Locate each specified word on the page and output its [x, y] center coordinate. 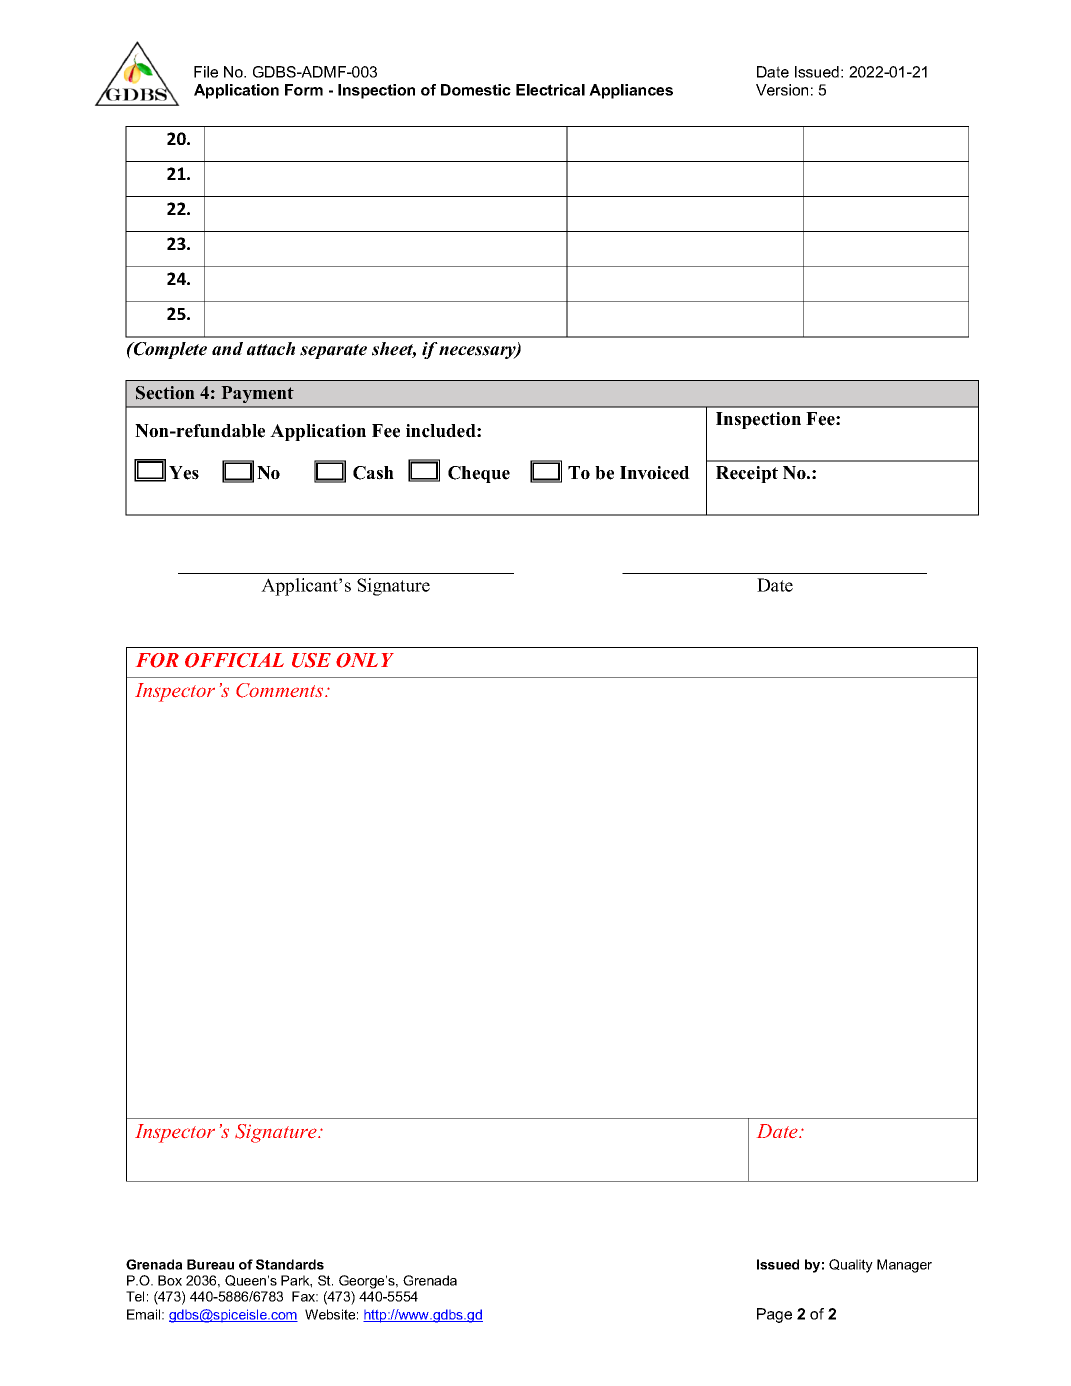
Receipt [747, 474]
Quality [851, 1266]
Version [782, 90]
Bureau [210, 1264]
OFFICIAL [234, 660]
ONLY [365, 660]
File [206, 72]
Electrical [550, 90]
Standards [290, 1264]
